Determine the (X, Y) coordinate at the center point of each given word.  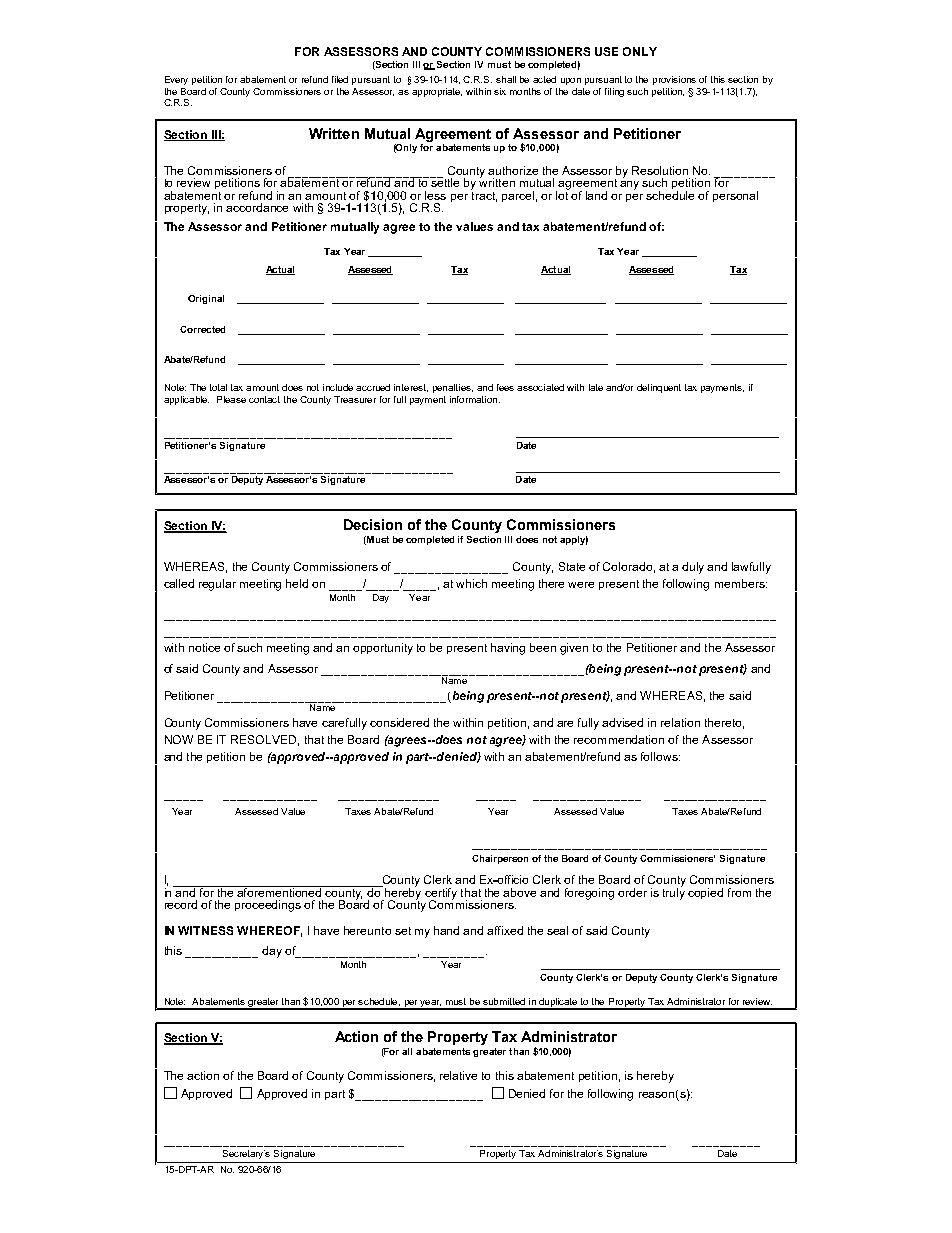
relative (458, 1075)
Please (231, 399)
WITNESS (205, 930)
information (473, 399)
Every (176, 80)
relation (680, 722)
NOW (179, 739)
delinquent (659, 388)
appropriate (437, 92)
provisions (674, 80)
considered (399, 722)
